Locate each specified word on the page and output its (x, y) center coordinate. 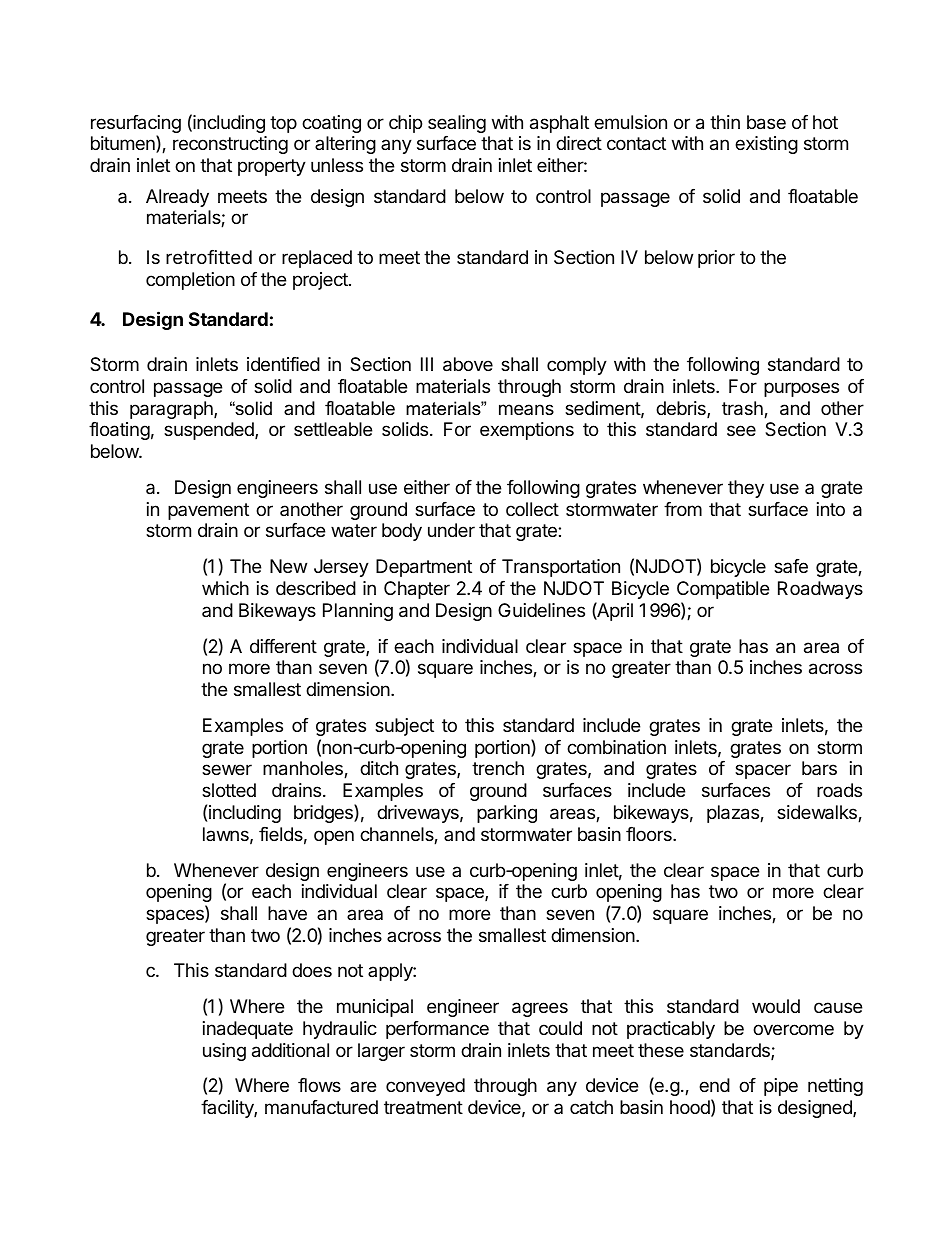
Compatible (723, 590)
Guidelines (541, 610)
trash (743, 409)
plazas (734, 814)
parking (507, 814)
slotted (229, 790)
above (468, 364)
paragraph (172, 410)
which (225, 588)
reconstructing (230, 145)
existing (766, 145)
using (224, 1052)
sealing (457, 124)
